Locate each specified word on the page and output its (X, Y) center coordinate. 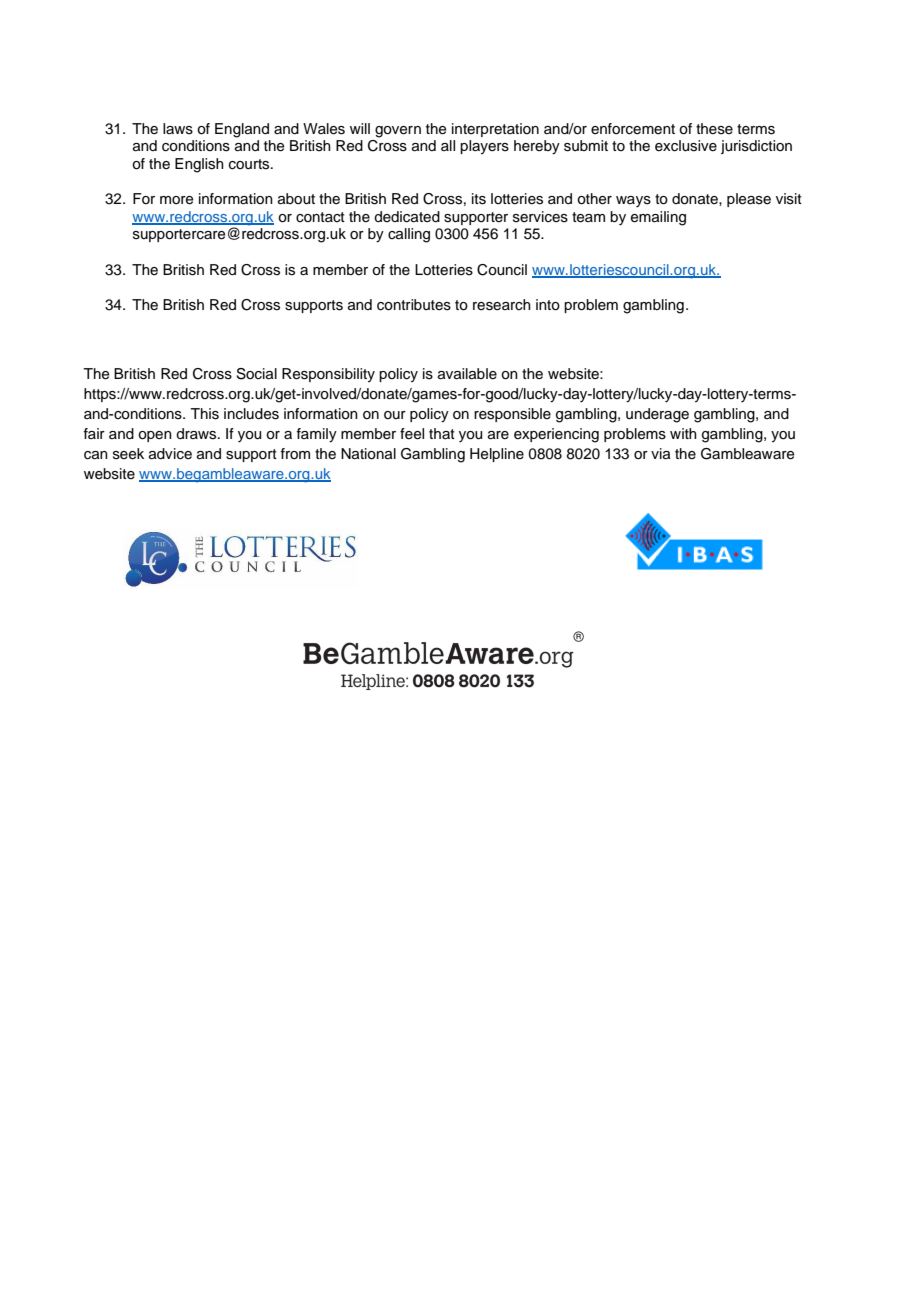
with (683, 433)
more (176, 200)
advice (170, 454)
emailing (658, 218)
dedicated (407, 217)
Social (256, 374)
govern (398, 132)
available (467, 374)
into (548, 305)
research (502, 305)
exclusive (686, 146)
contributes (414, 305)
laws (178, 129)
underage (657, 415)
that (442, 433)
